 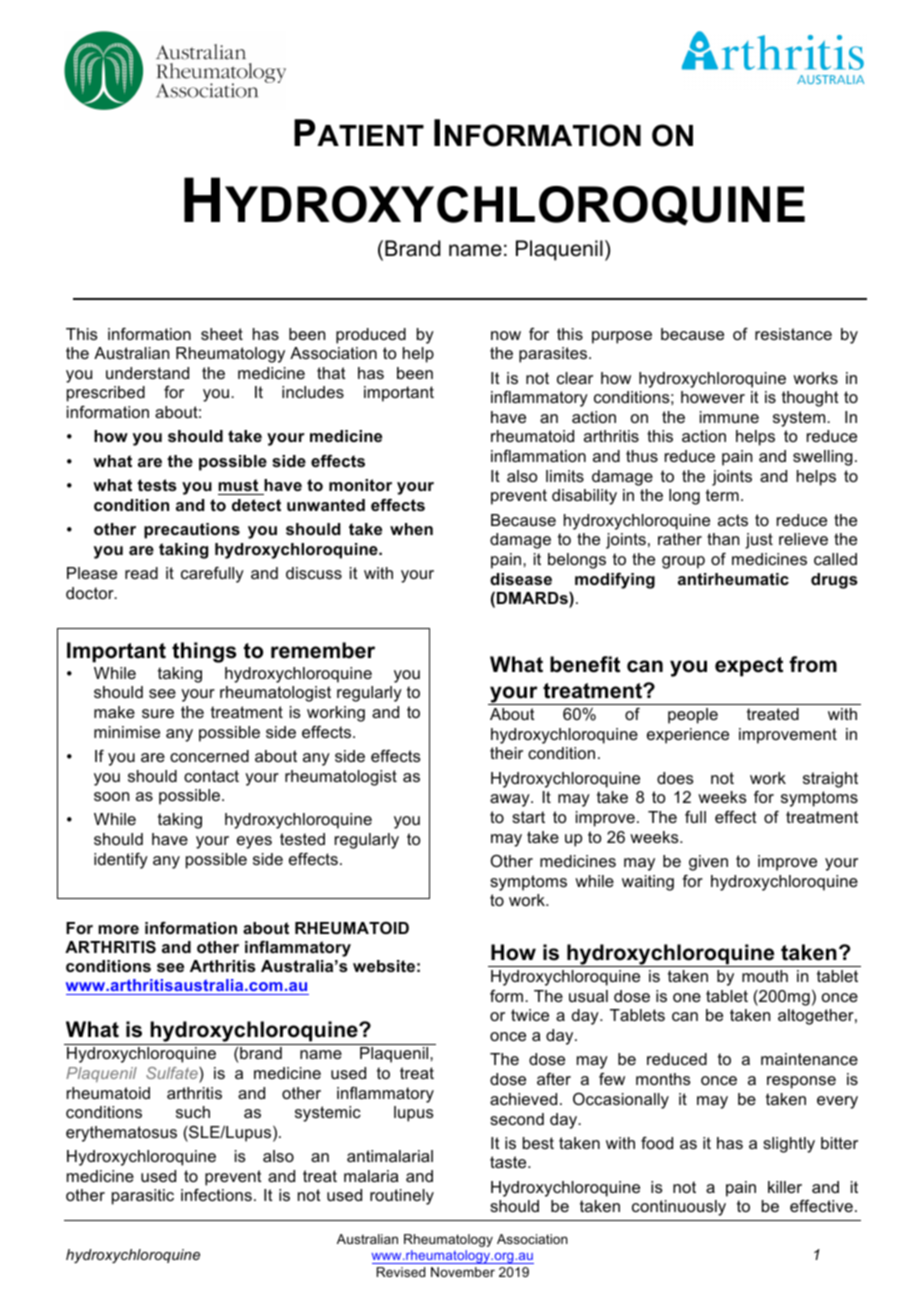 What do you see at coordinates (143, 1197) in the document?
I see `parasitic` at bounding box center [143, 1197].
